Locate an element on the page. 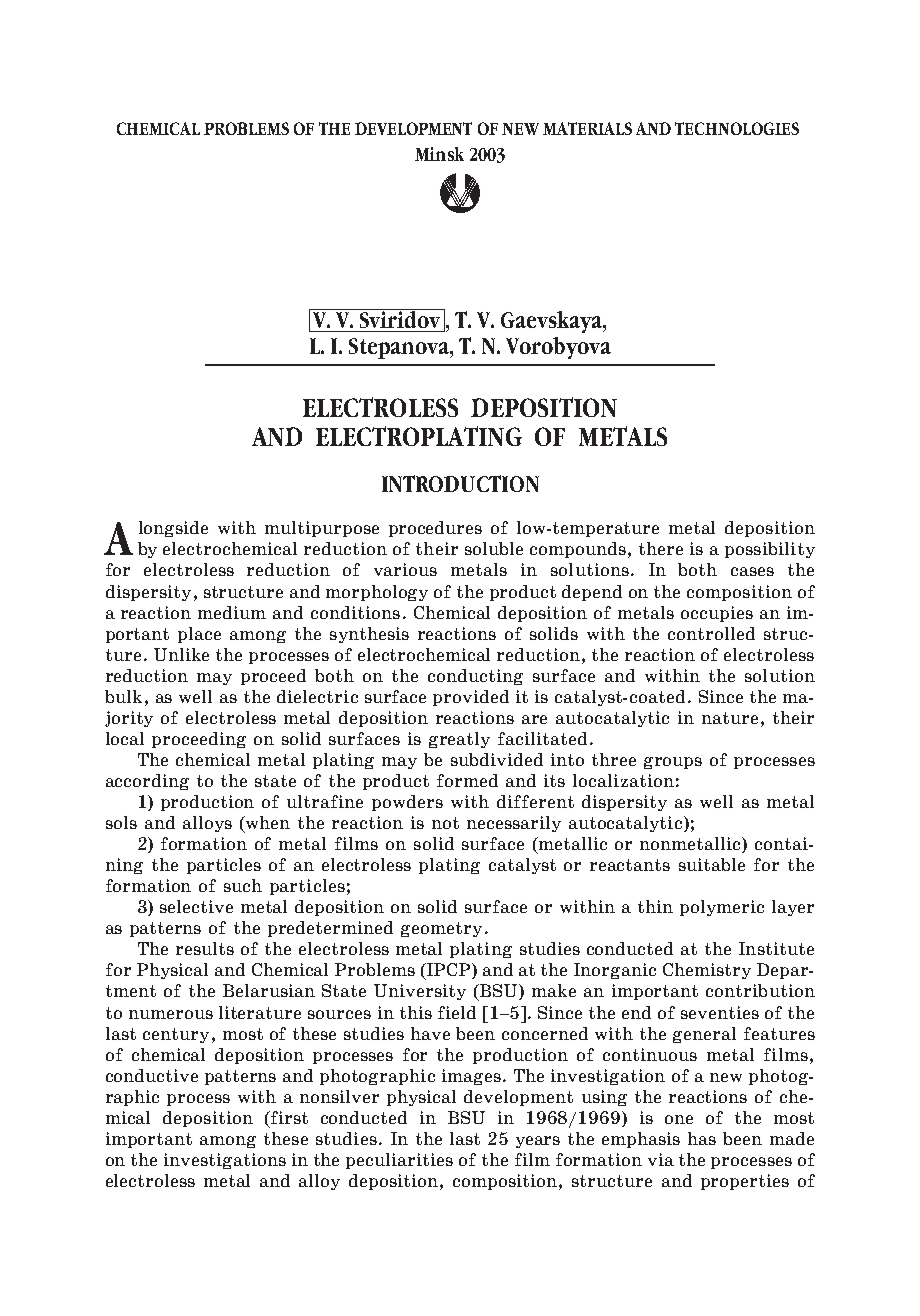  geometry is located at coordinates (441, 929).
